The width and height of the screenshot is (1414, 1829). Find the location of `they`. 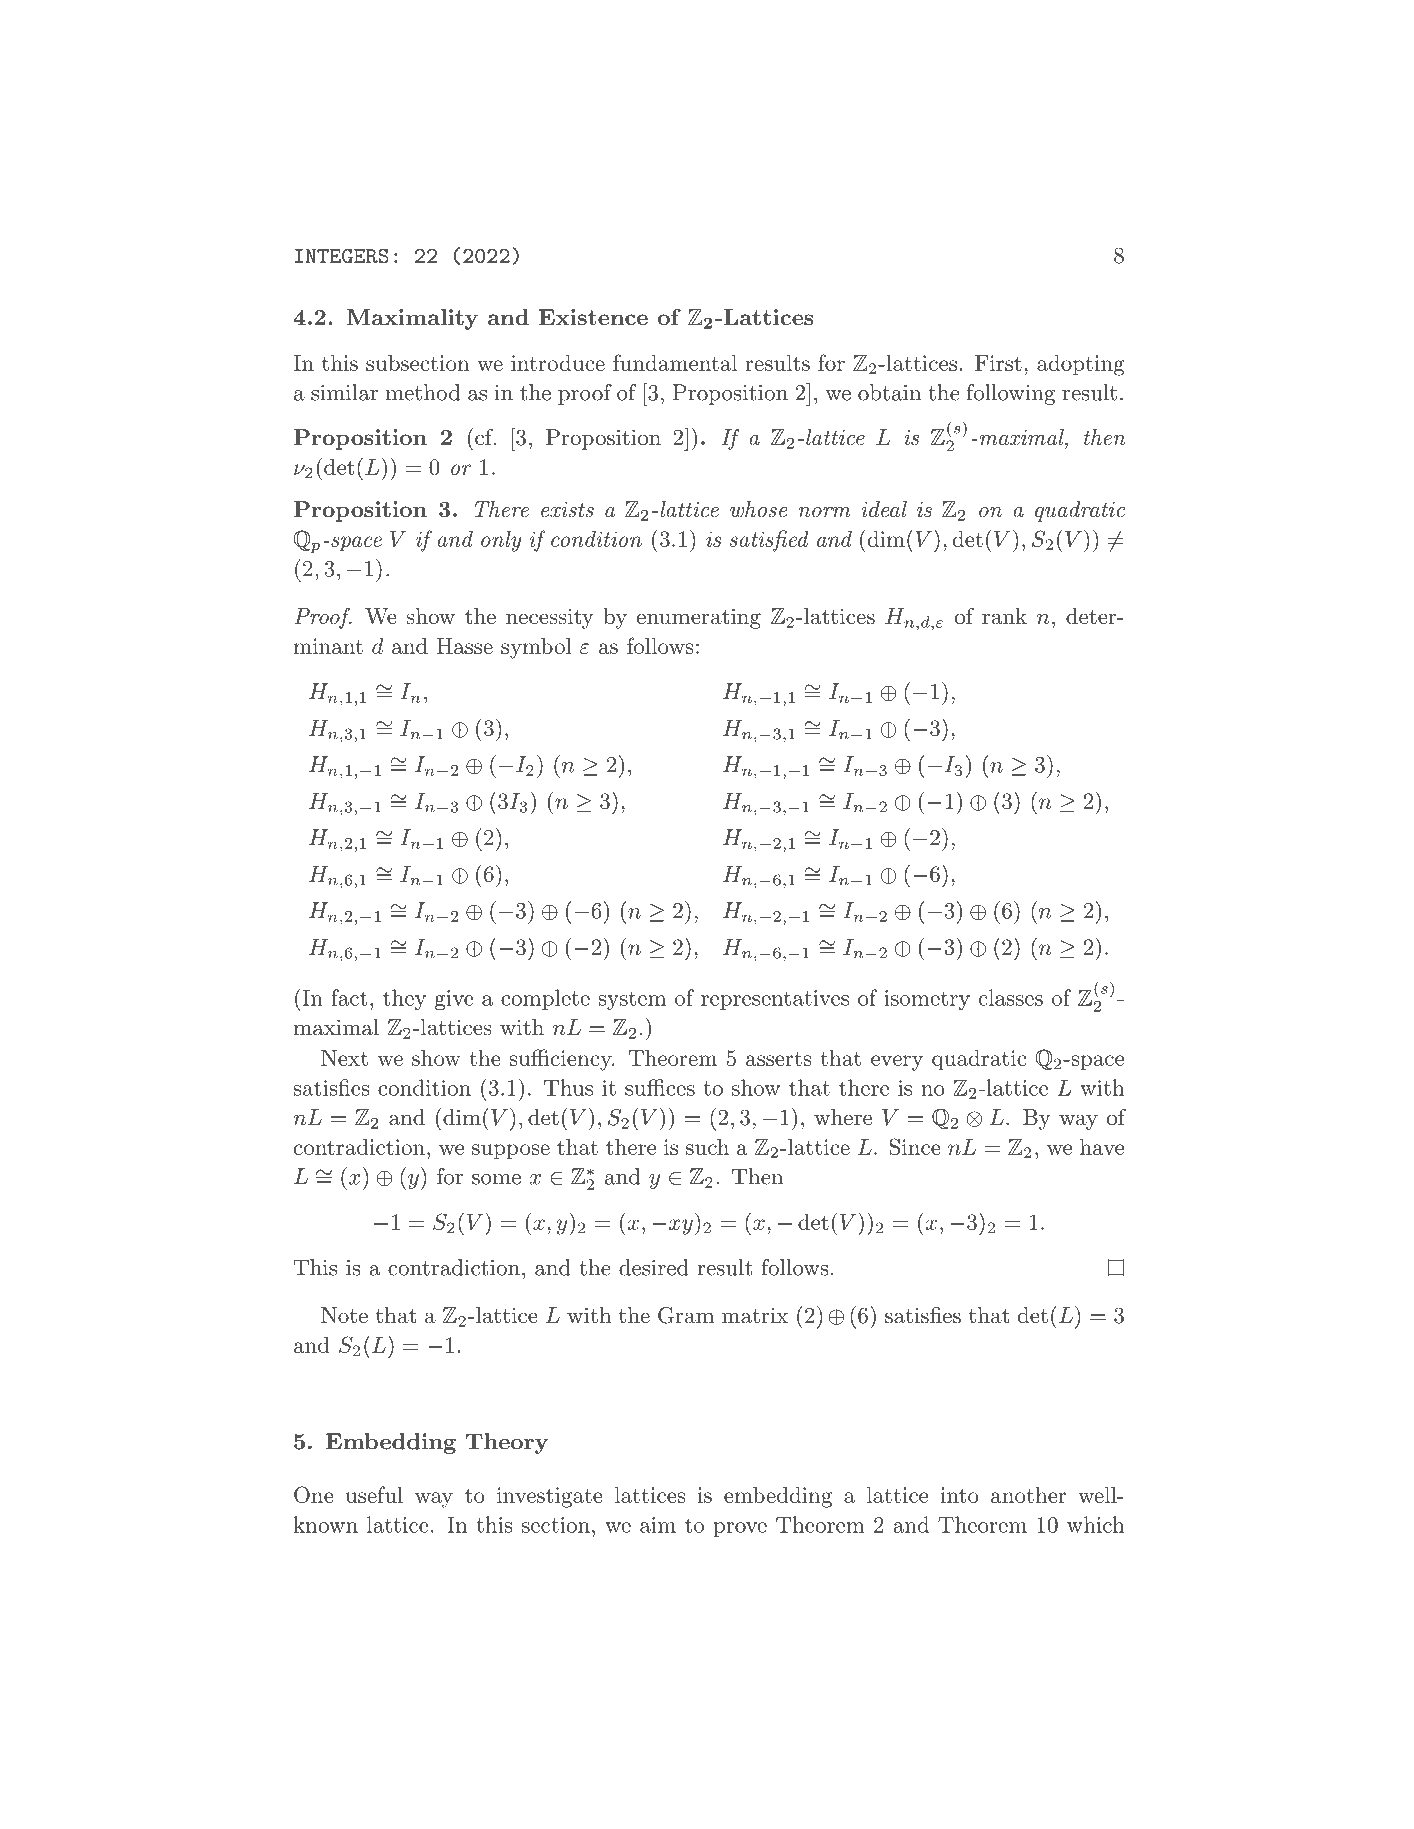

they is located at coordinates (404, 999).
